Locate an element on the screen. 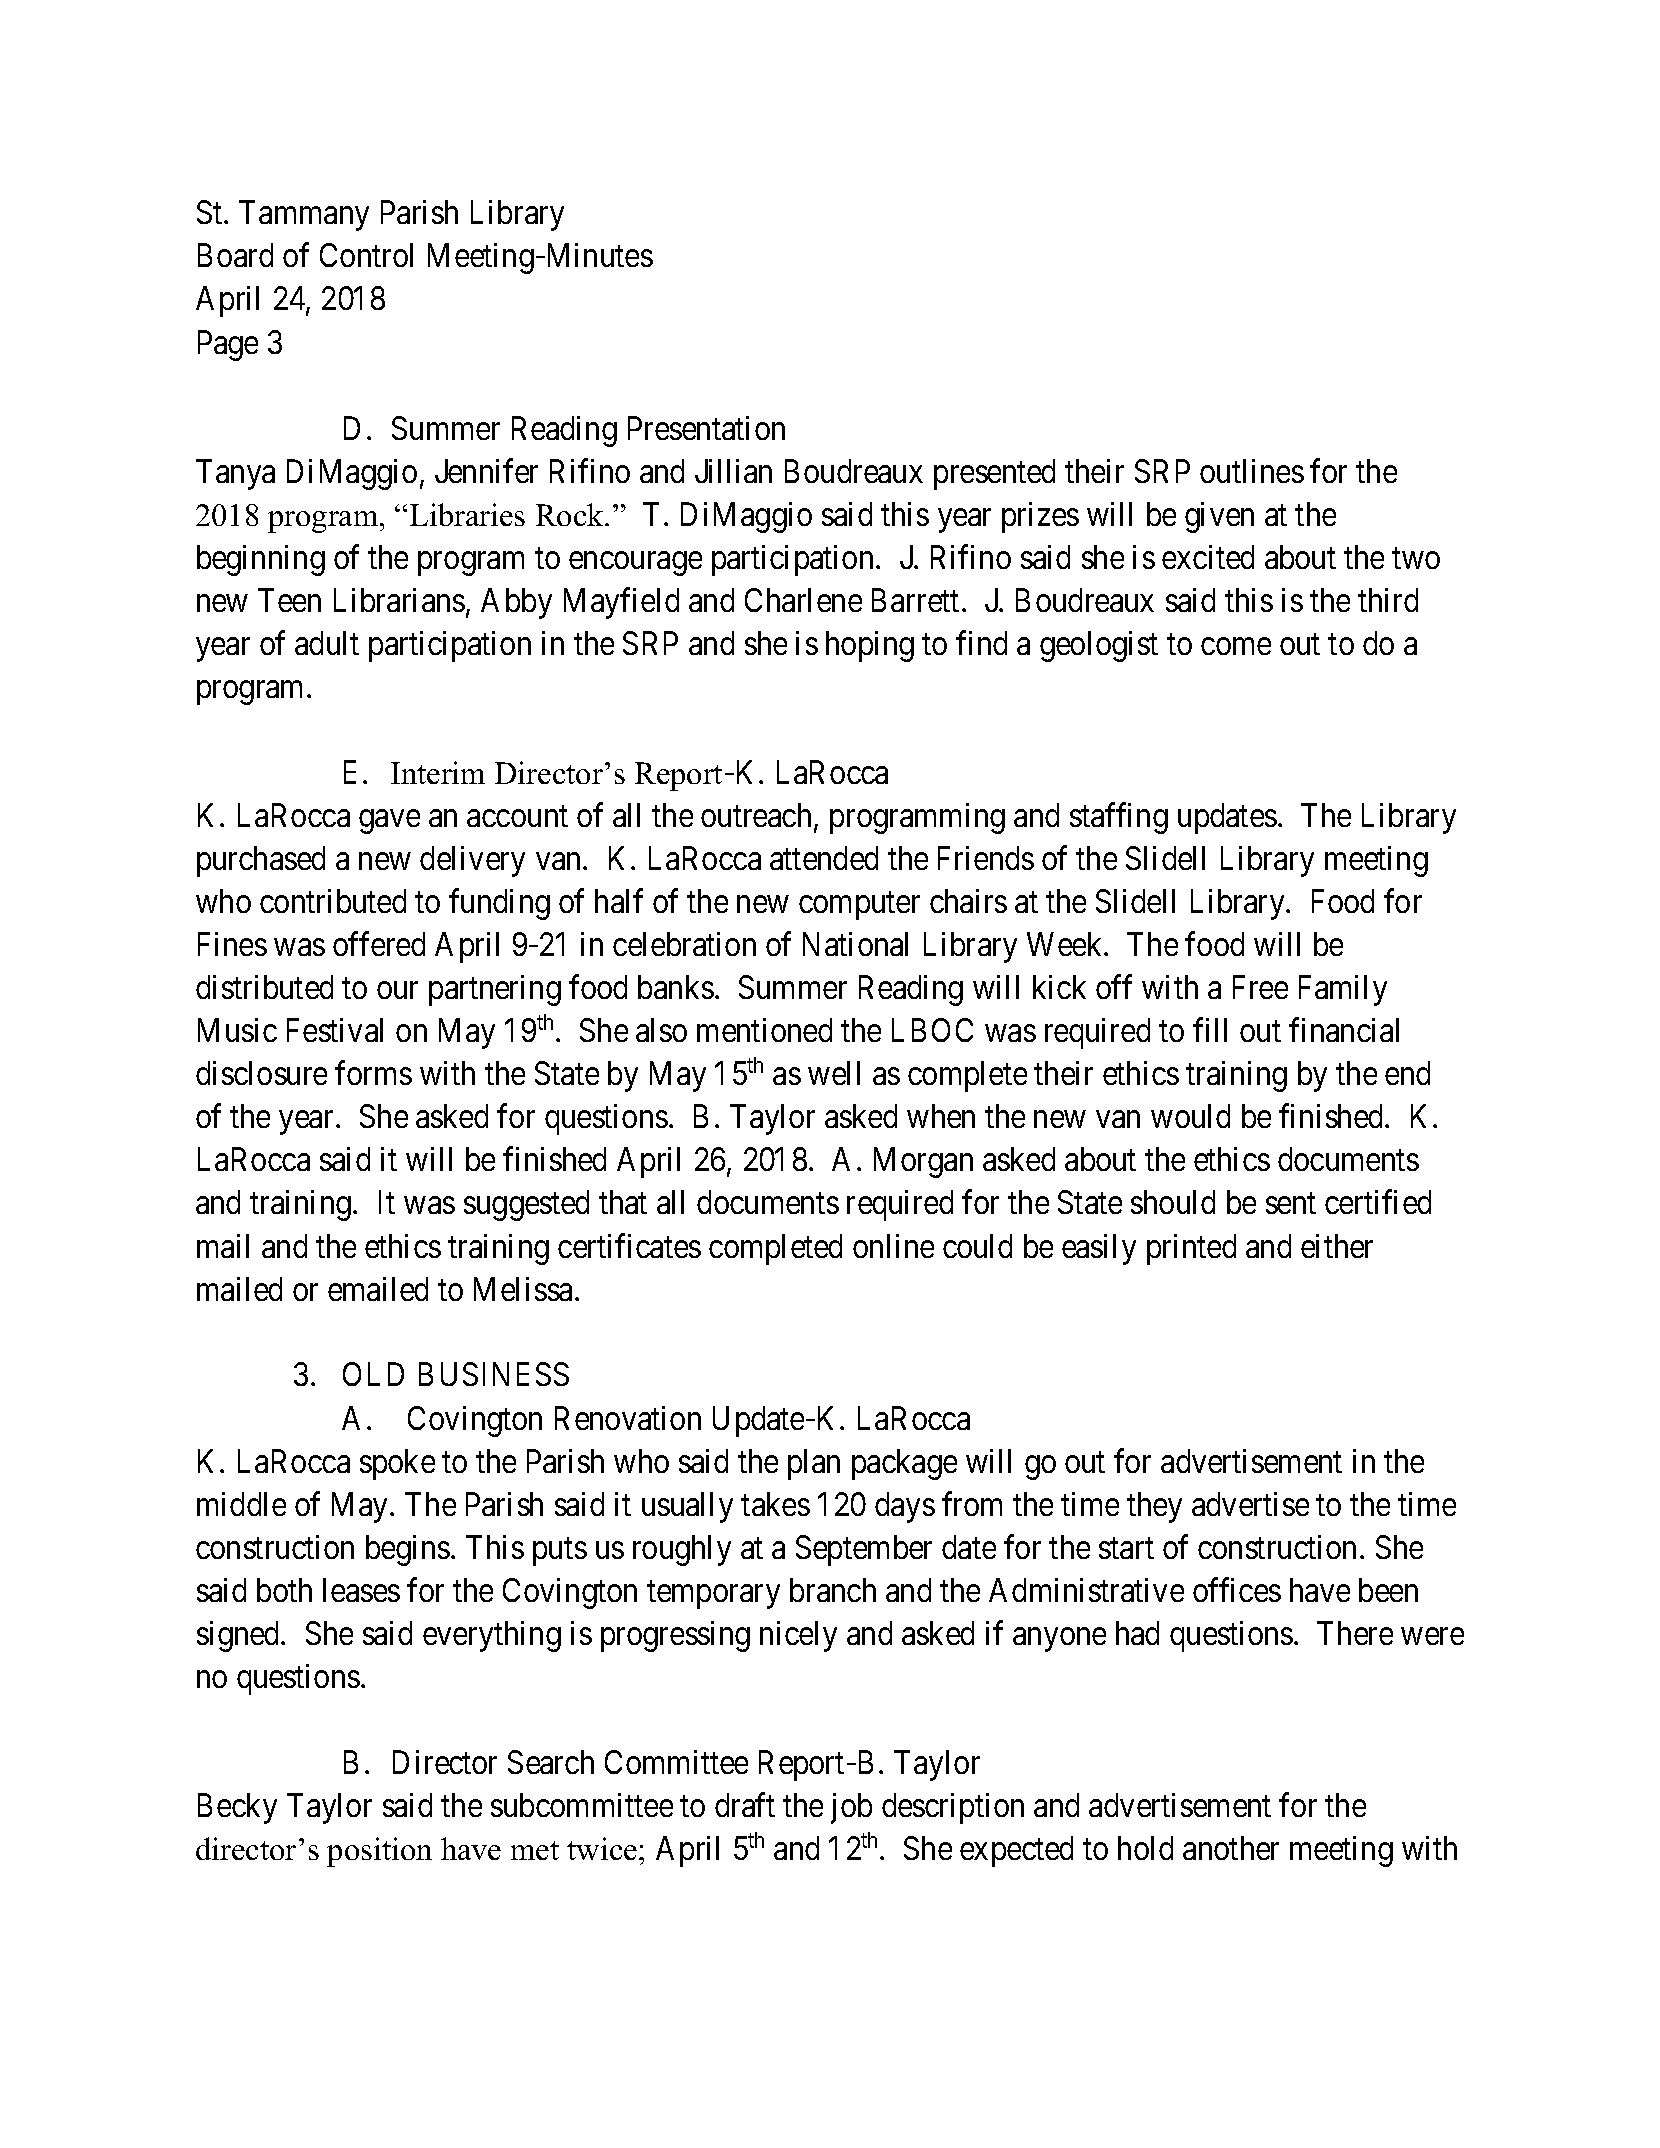 Image resolution: width=1660 pixels, height=2148 pixels. outlines is located at coordinates (1252, 471).
